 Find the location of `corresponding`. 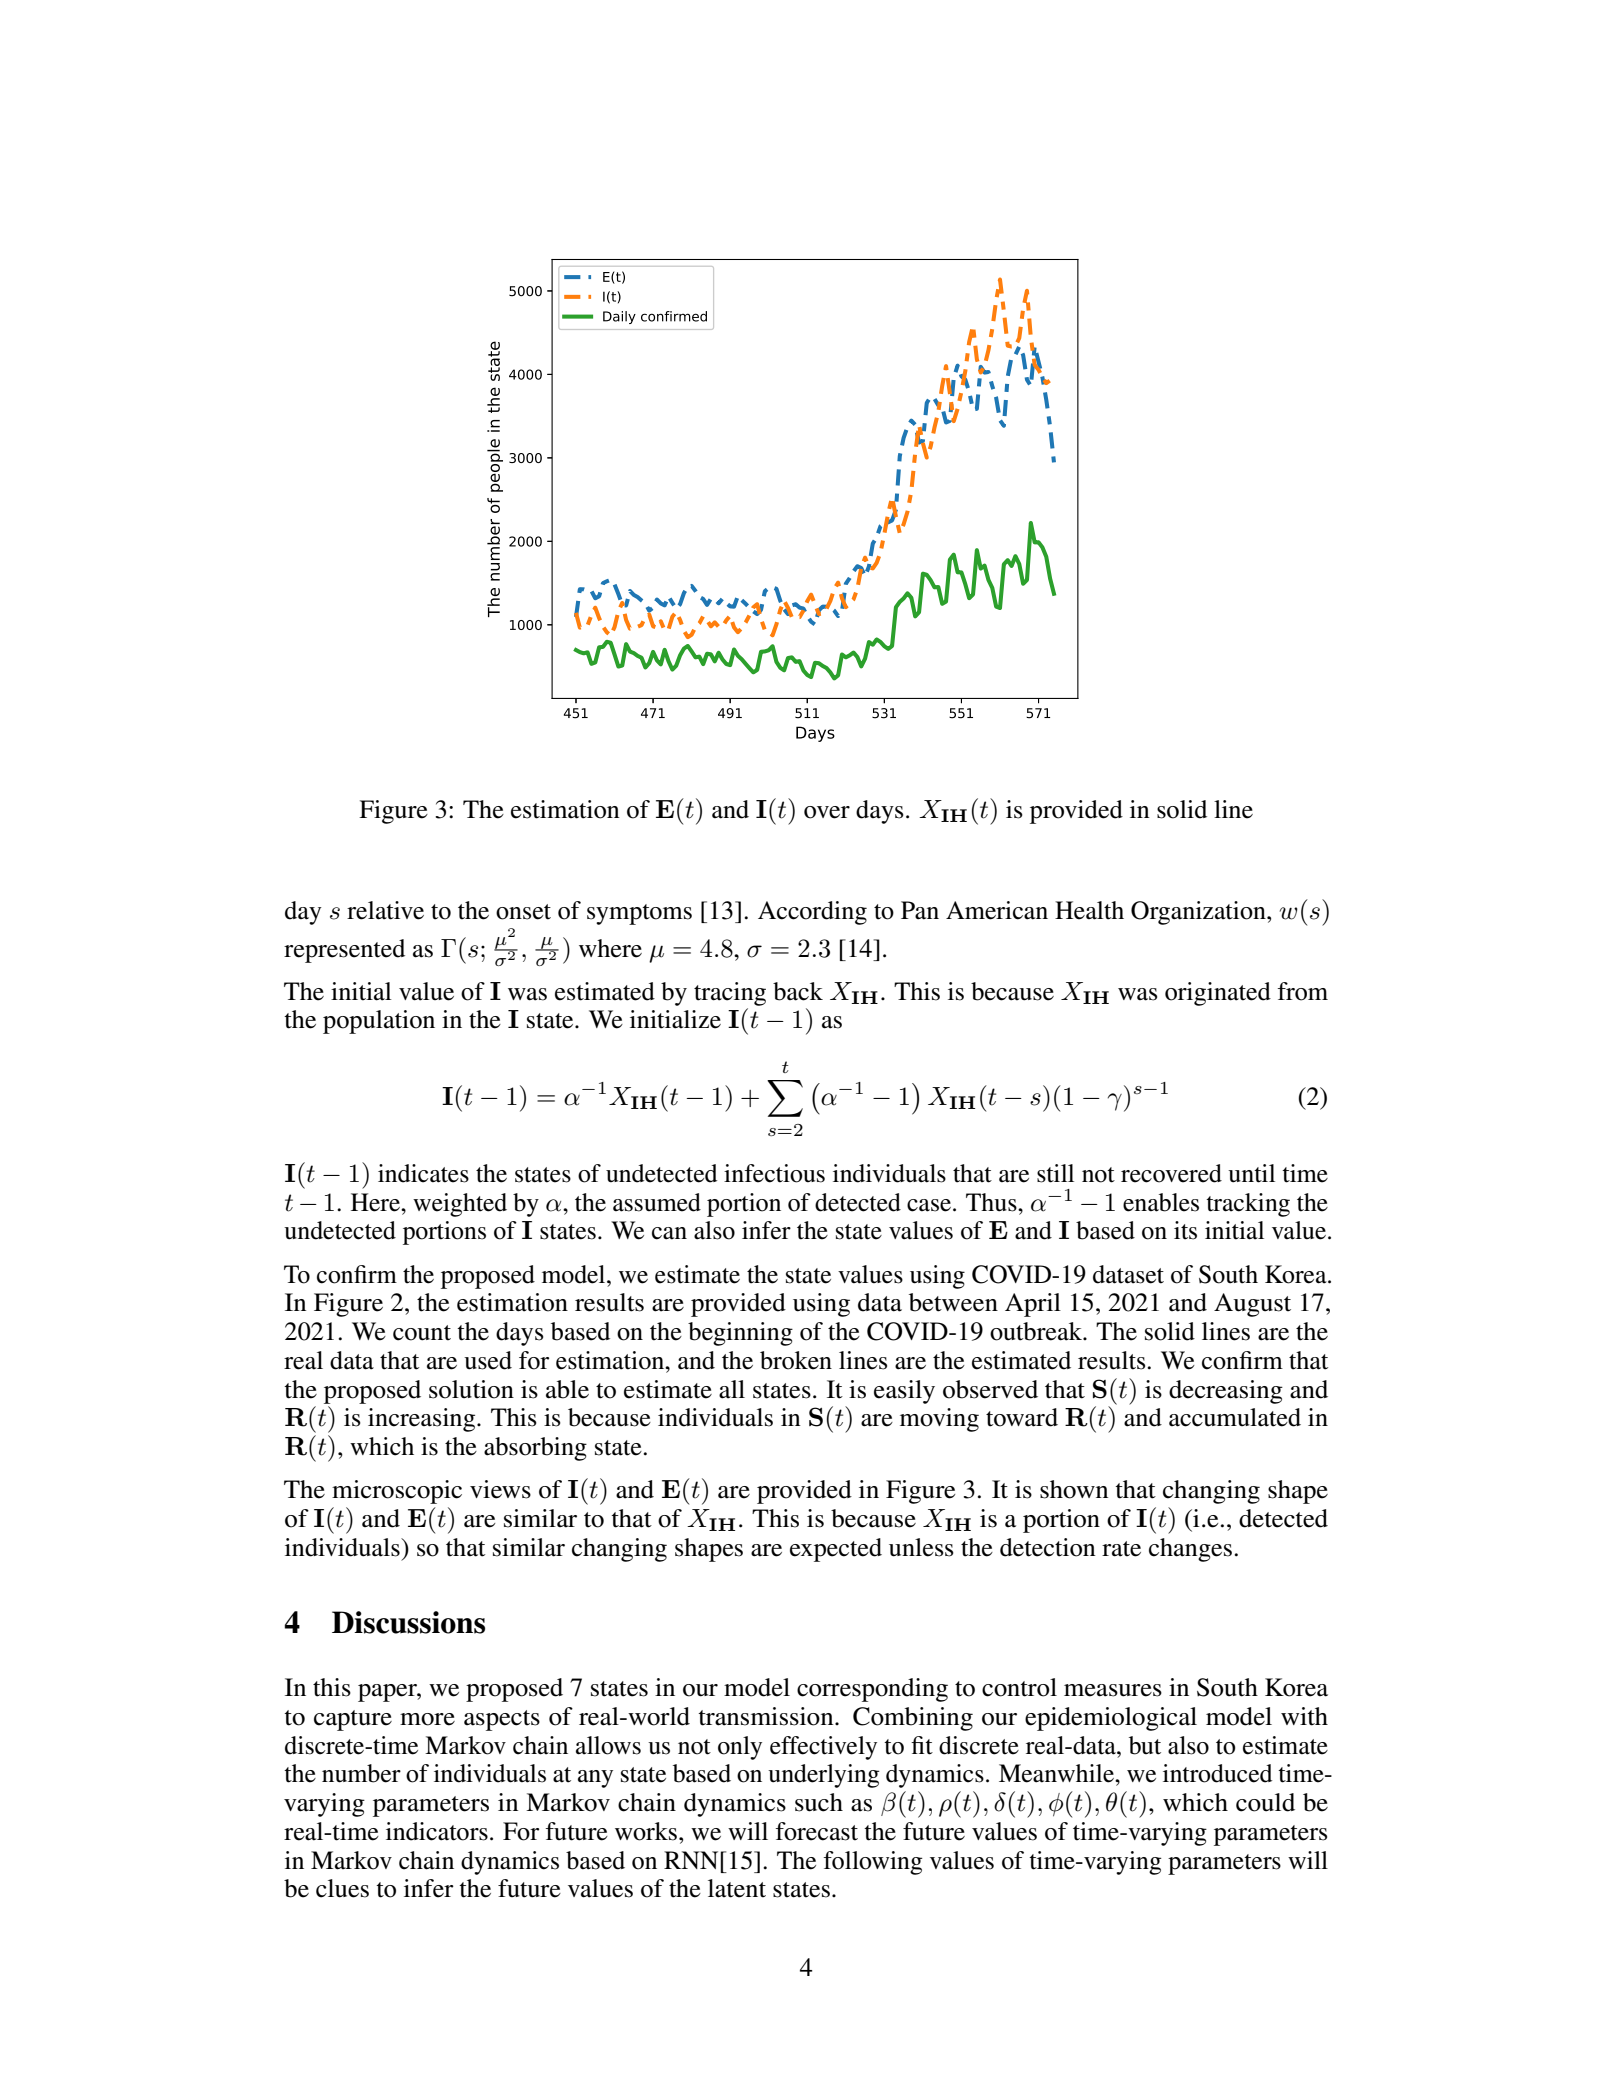

corresponding is located at coordinates (872, 1690).
